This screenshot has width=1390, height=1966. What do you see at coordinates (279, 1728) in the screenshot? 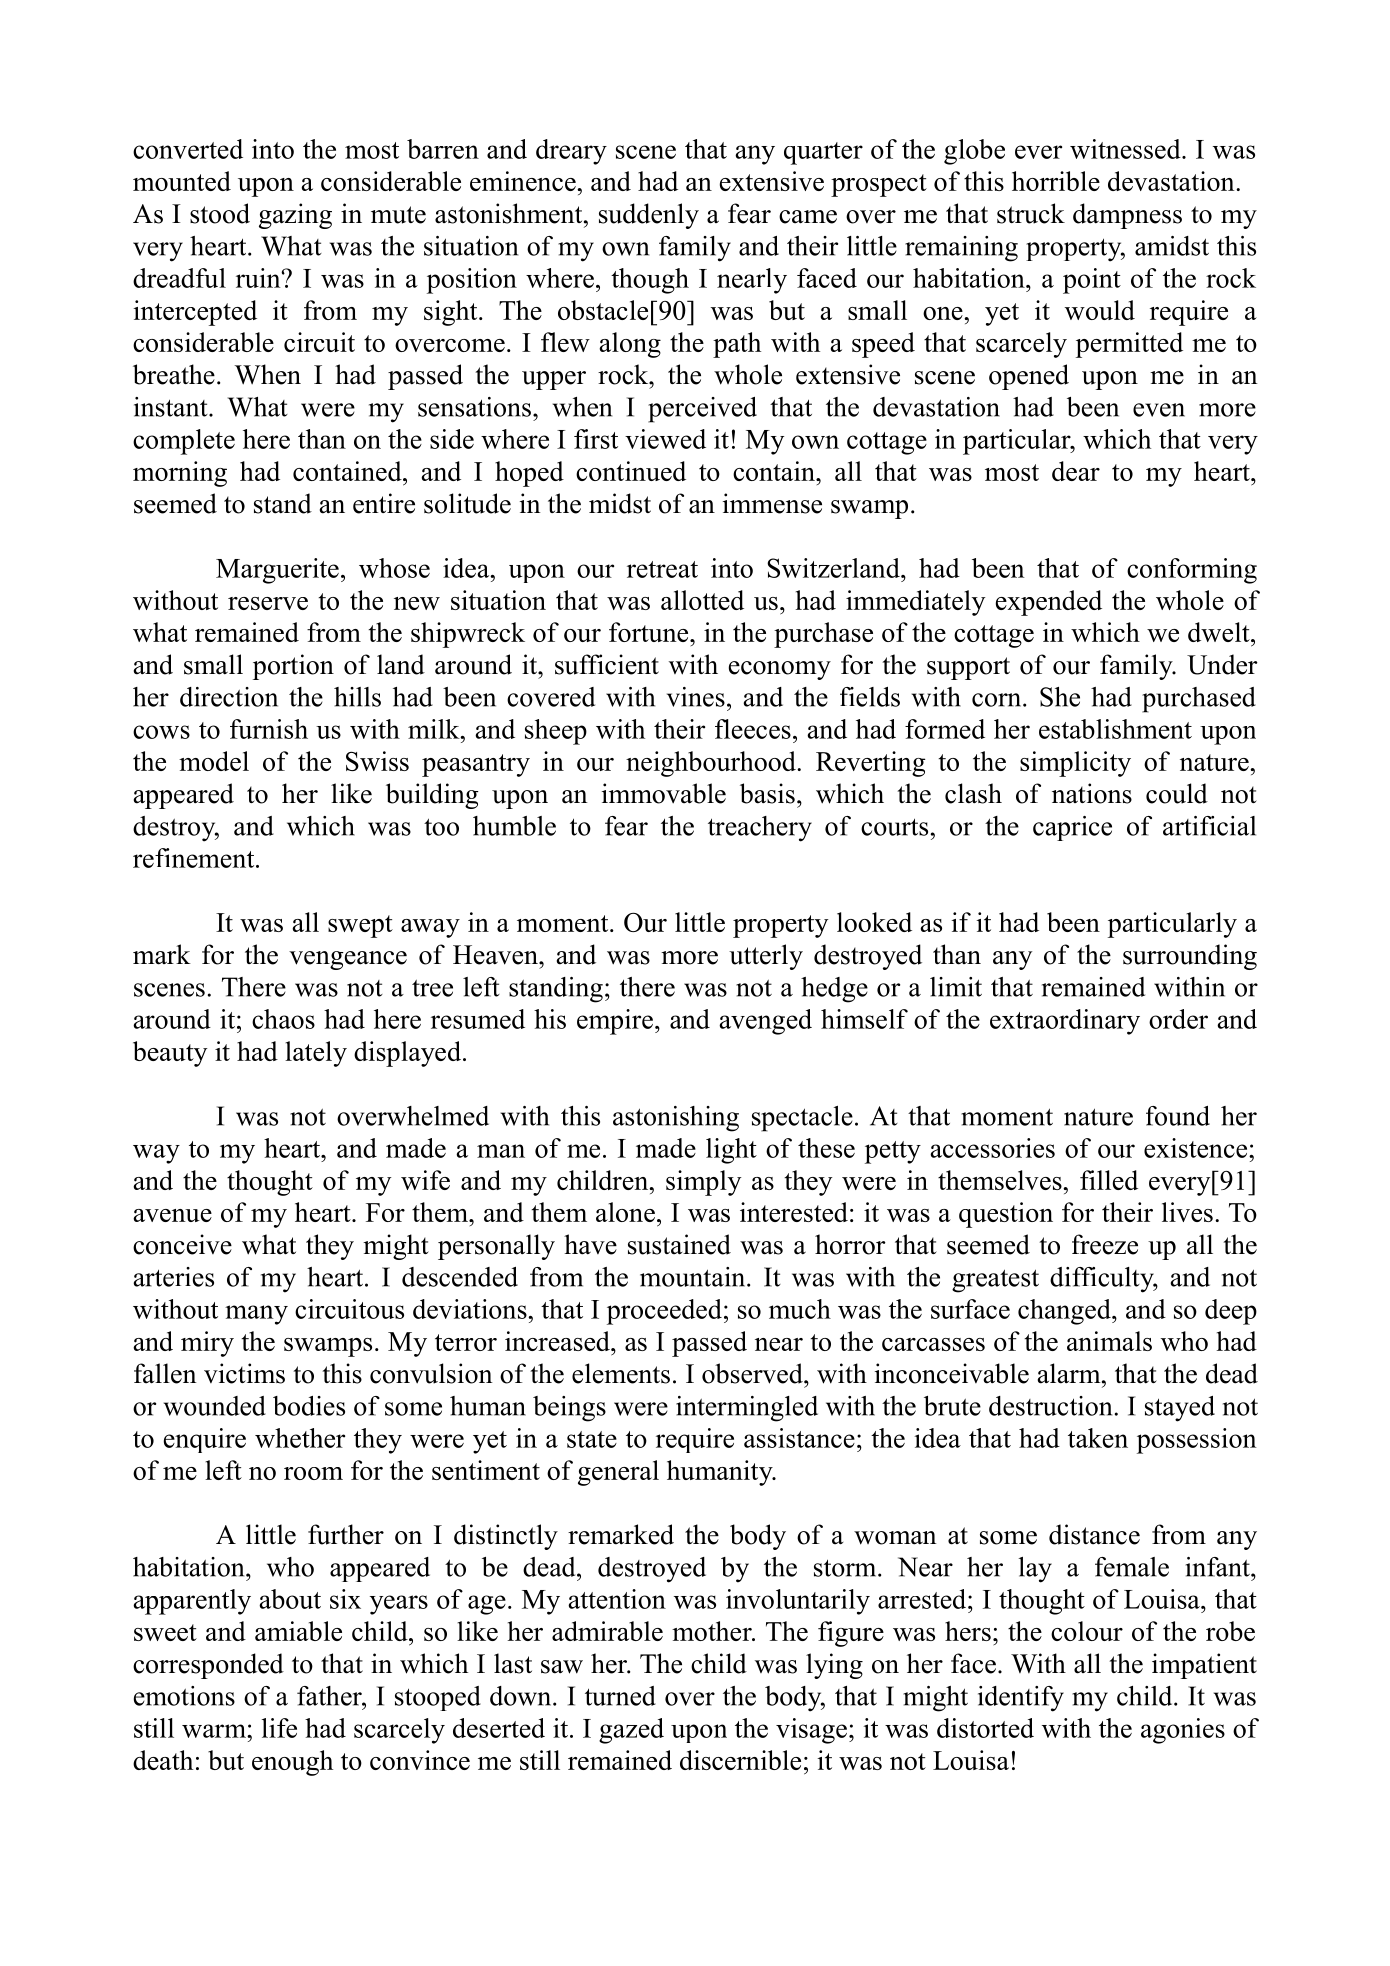
I see `life` at bounding box center [279, 1728].
